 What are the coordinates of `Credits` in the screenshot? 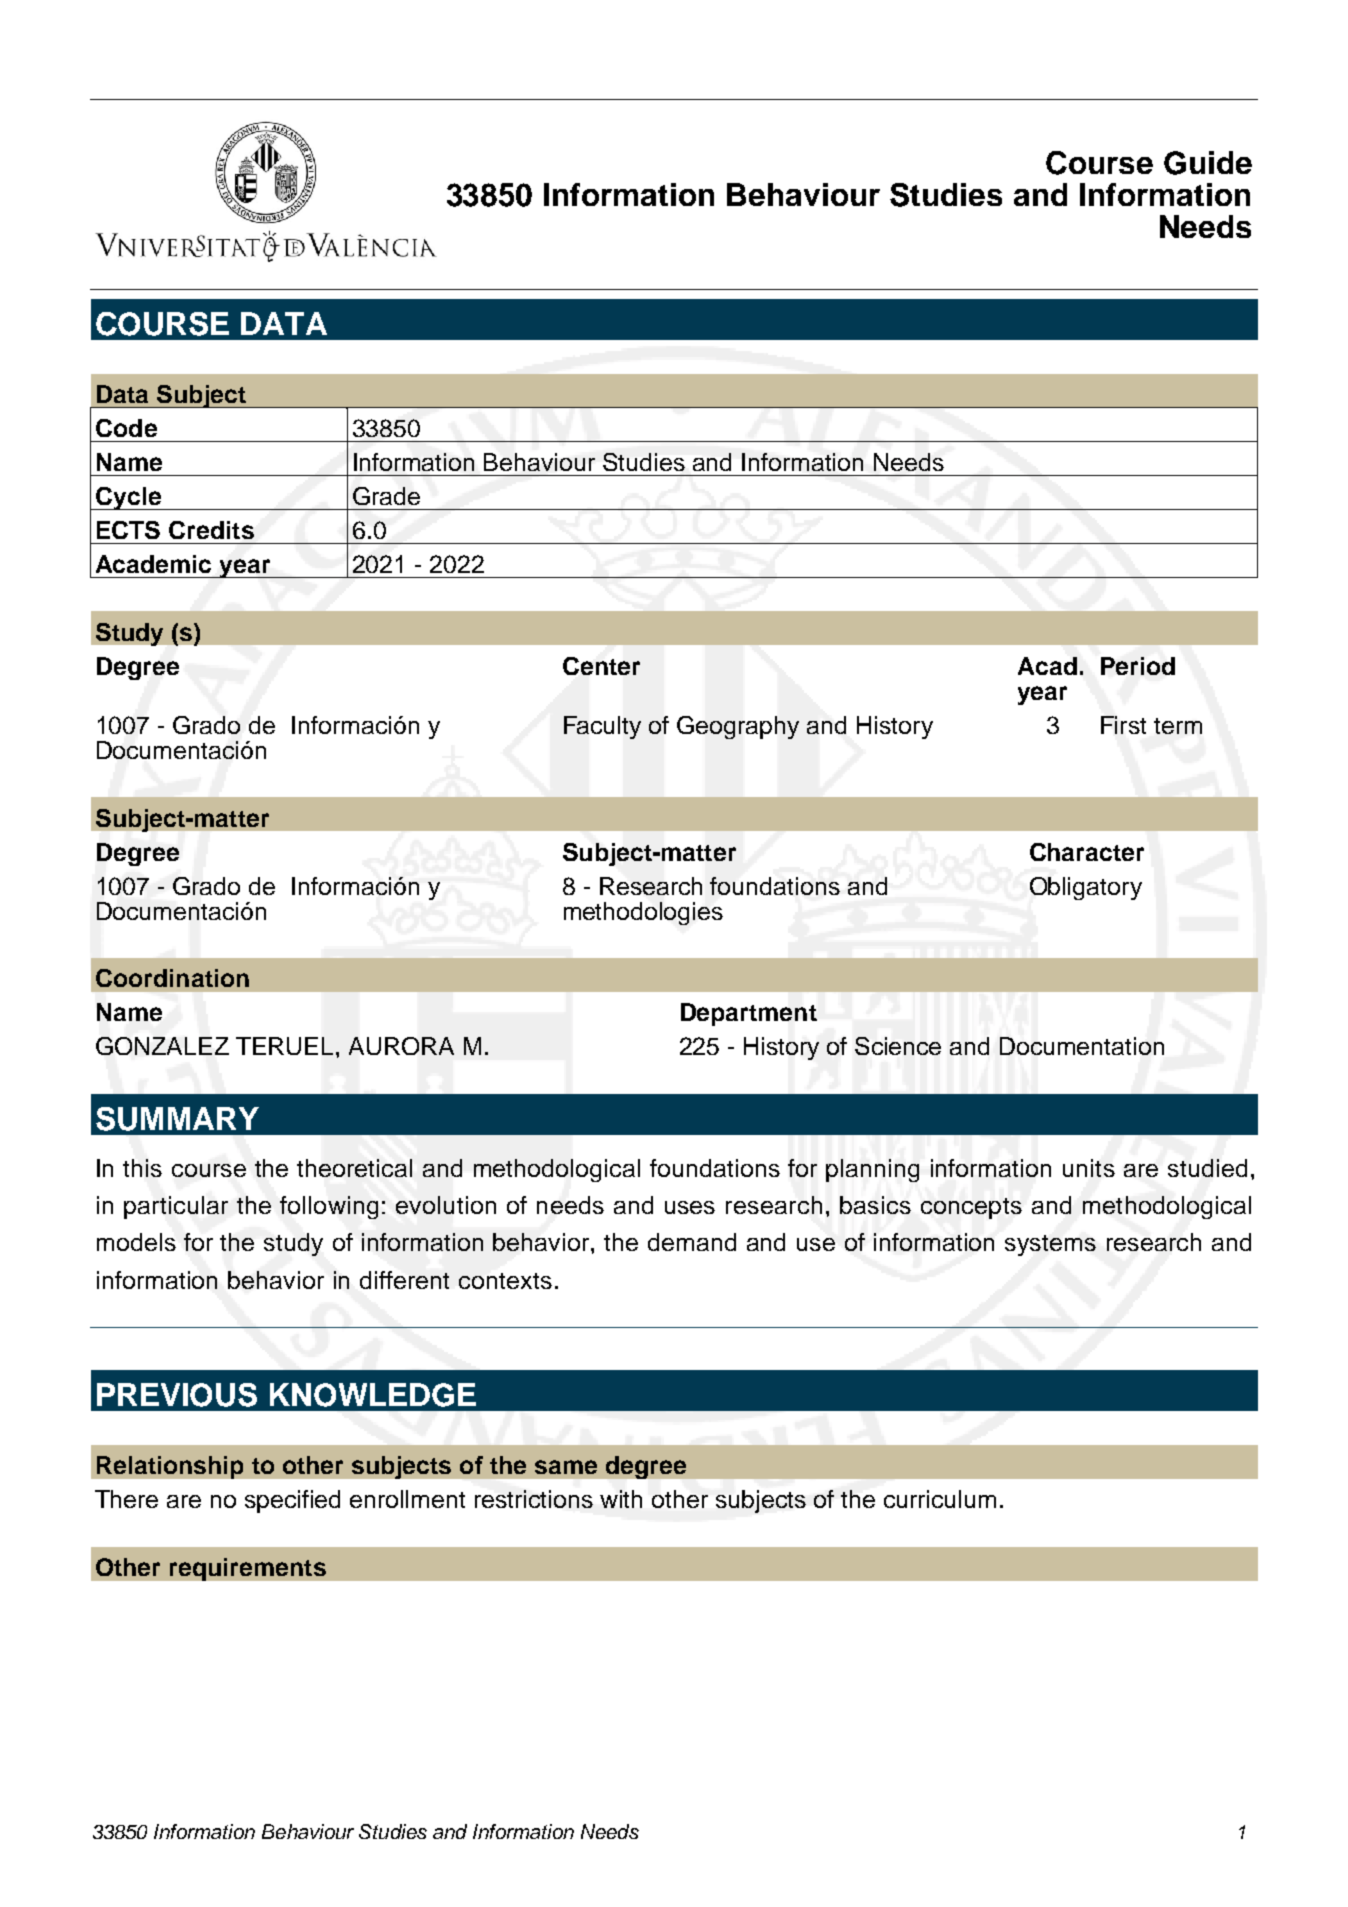 It's located at (211, 530).
